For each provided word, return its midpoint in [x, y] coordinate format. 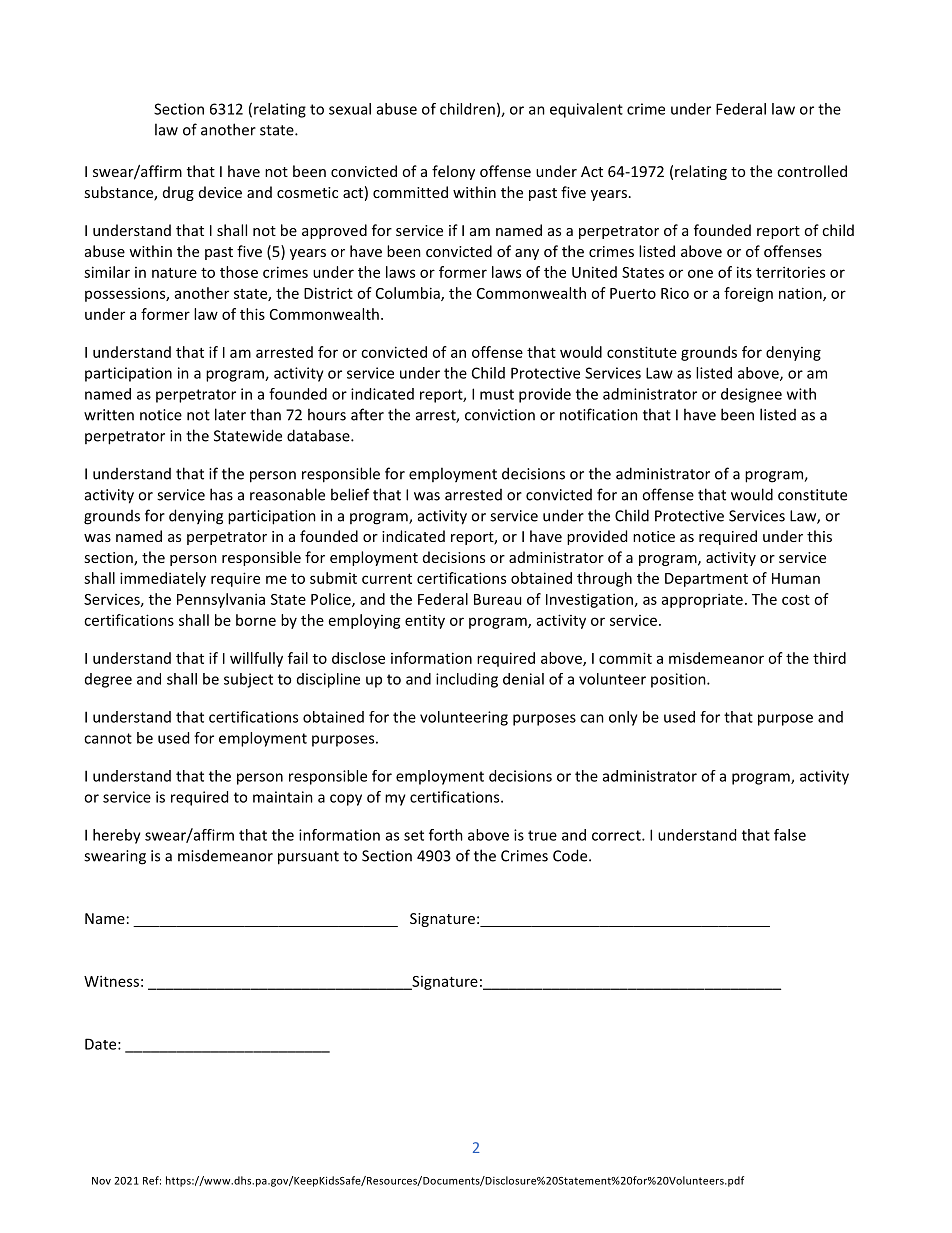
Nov [101, 1181]
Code [571, 855]
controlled [812, 171]
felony [453, 172]
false [790, 835]
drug [178, 193]
